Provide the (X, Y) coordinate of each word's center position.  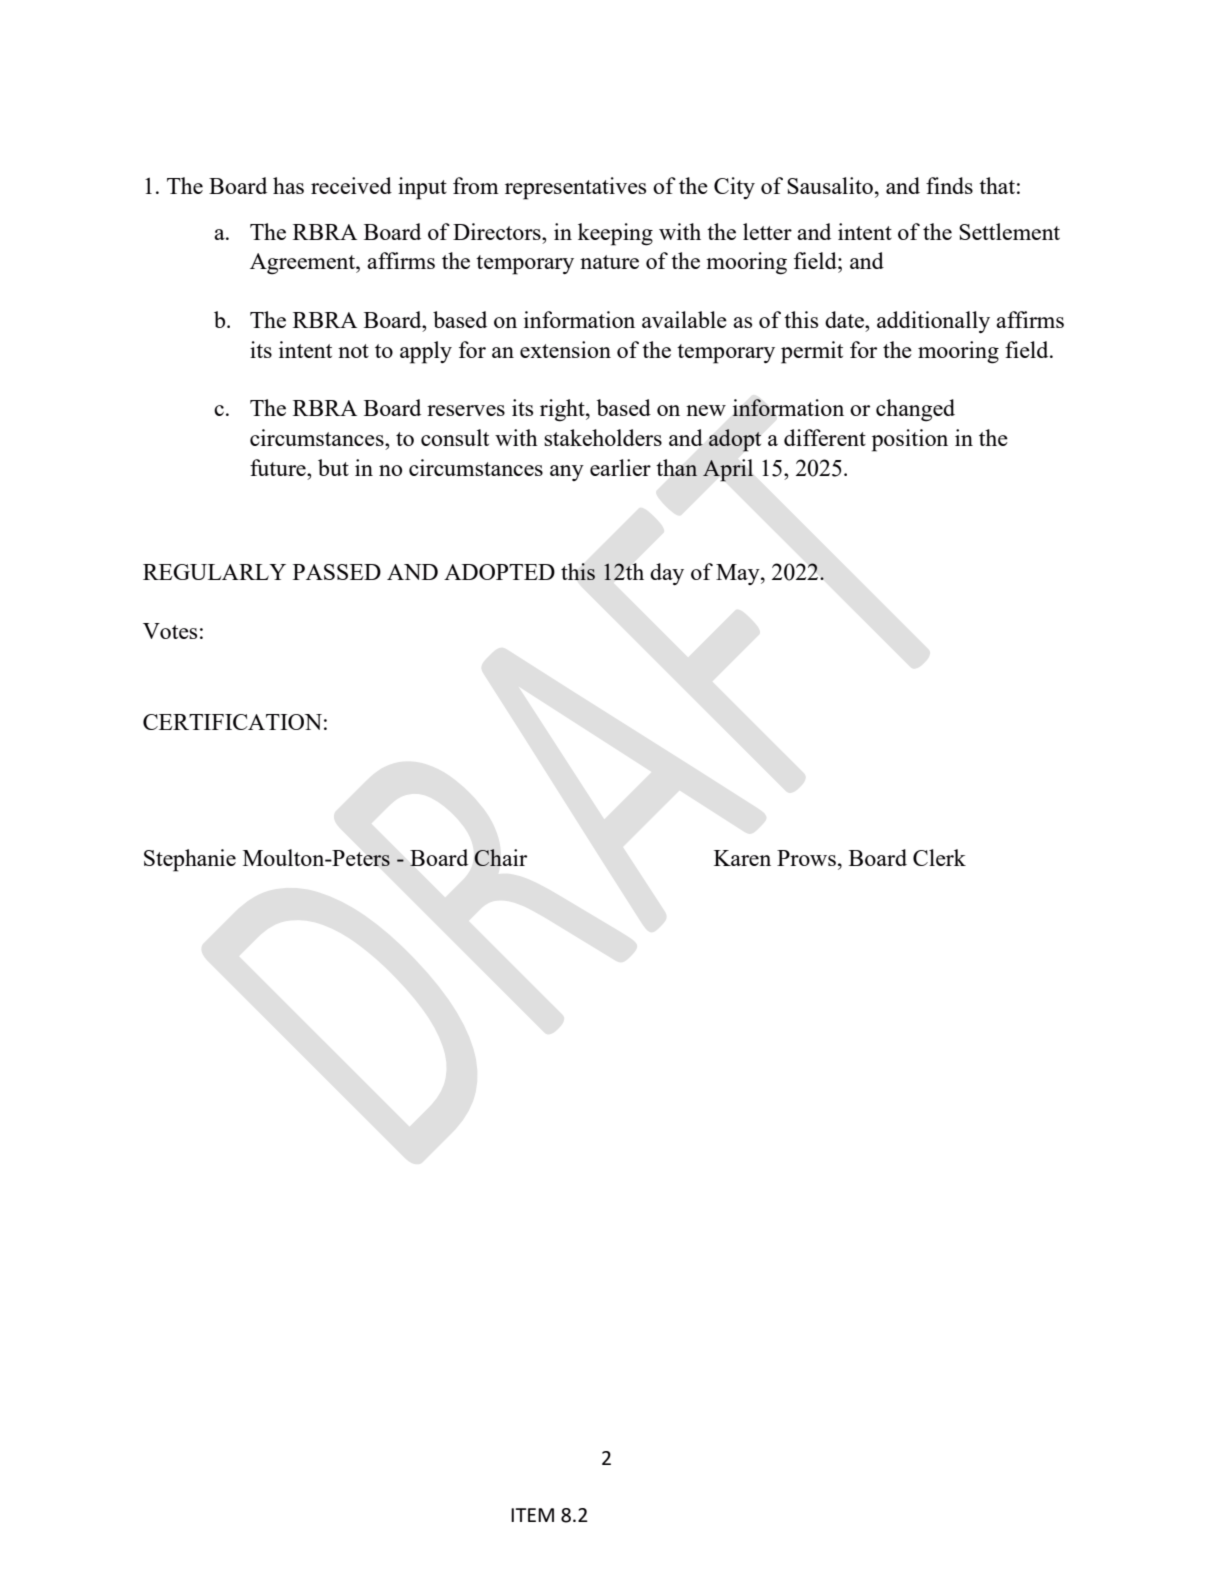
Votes (170, 631)
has (288, 185)
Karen (742, 858)
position (910, 440)
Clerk (939, 857)
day (667, 574)
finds (949, 185)
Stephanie (190, 860)
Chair (500, 857)
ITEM (532, 1515)
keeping (615, 234)
